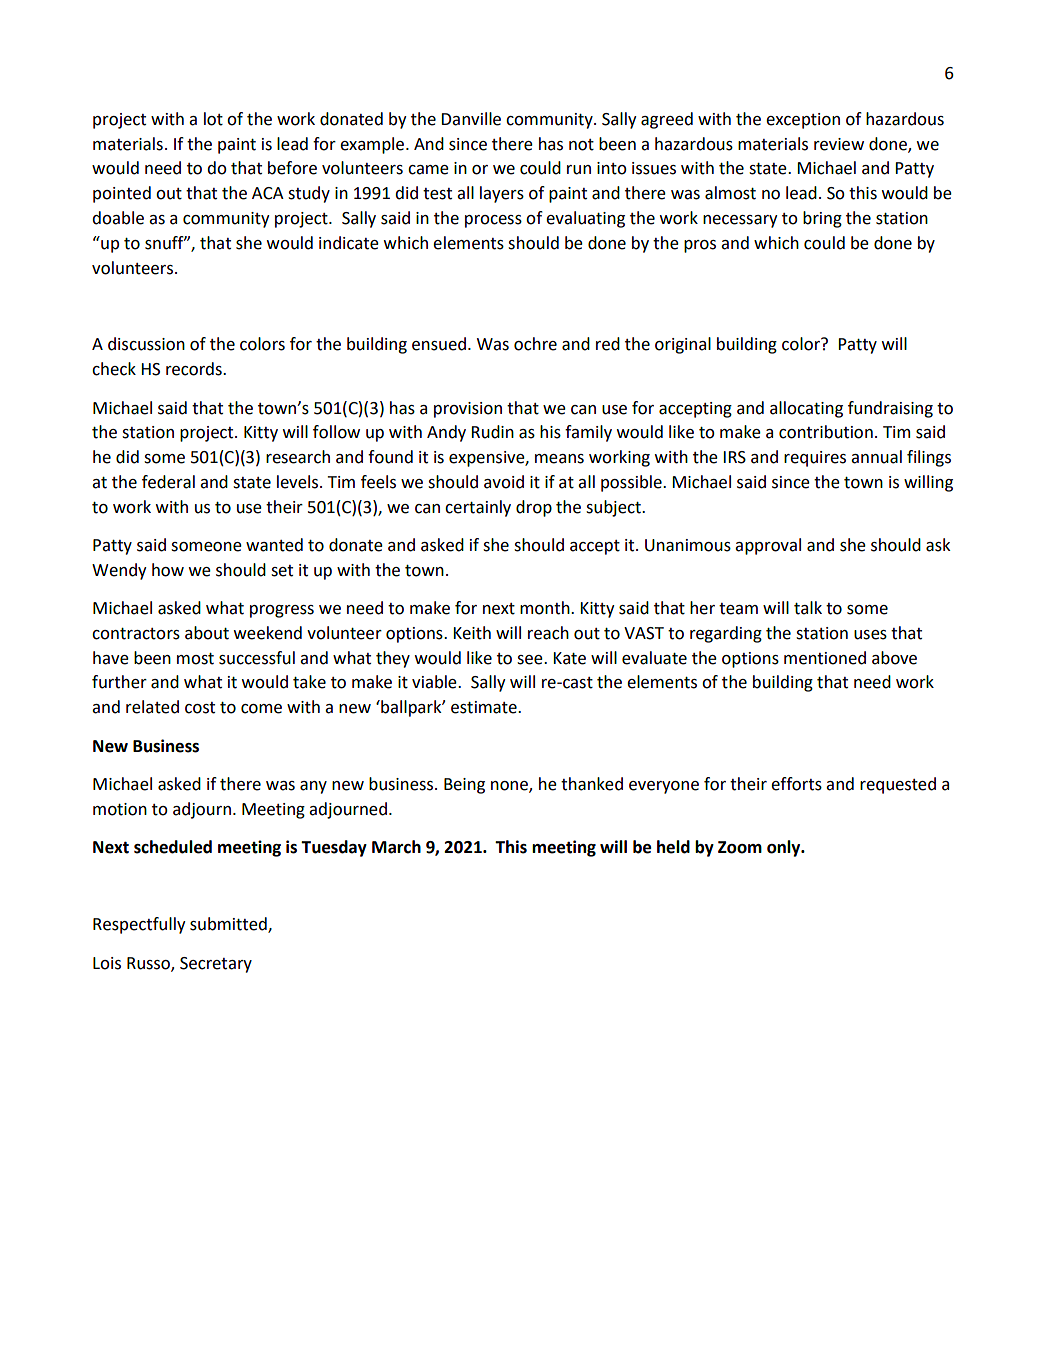 This page has height=1353, width=1046. Describe the element at coordinates (229, 925) in the page. I see `submitted` at that location.
